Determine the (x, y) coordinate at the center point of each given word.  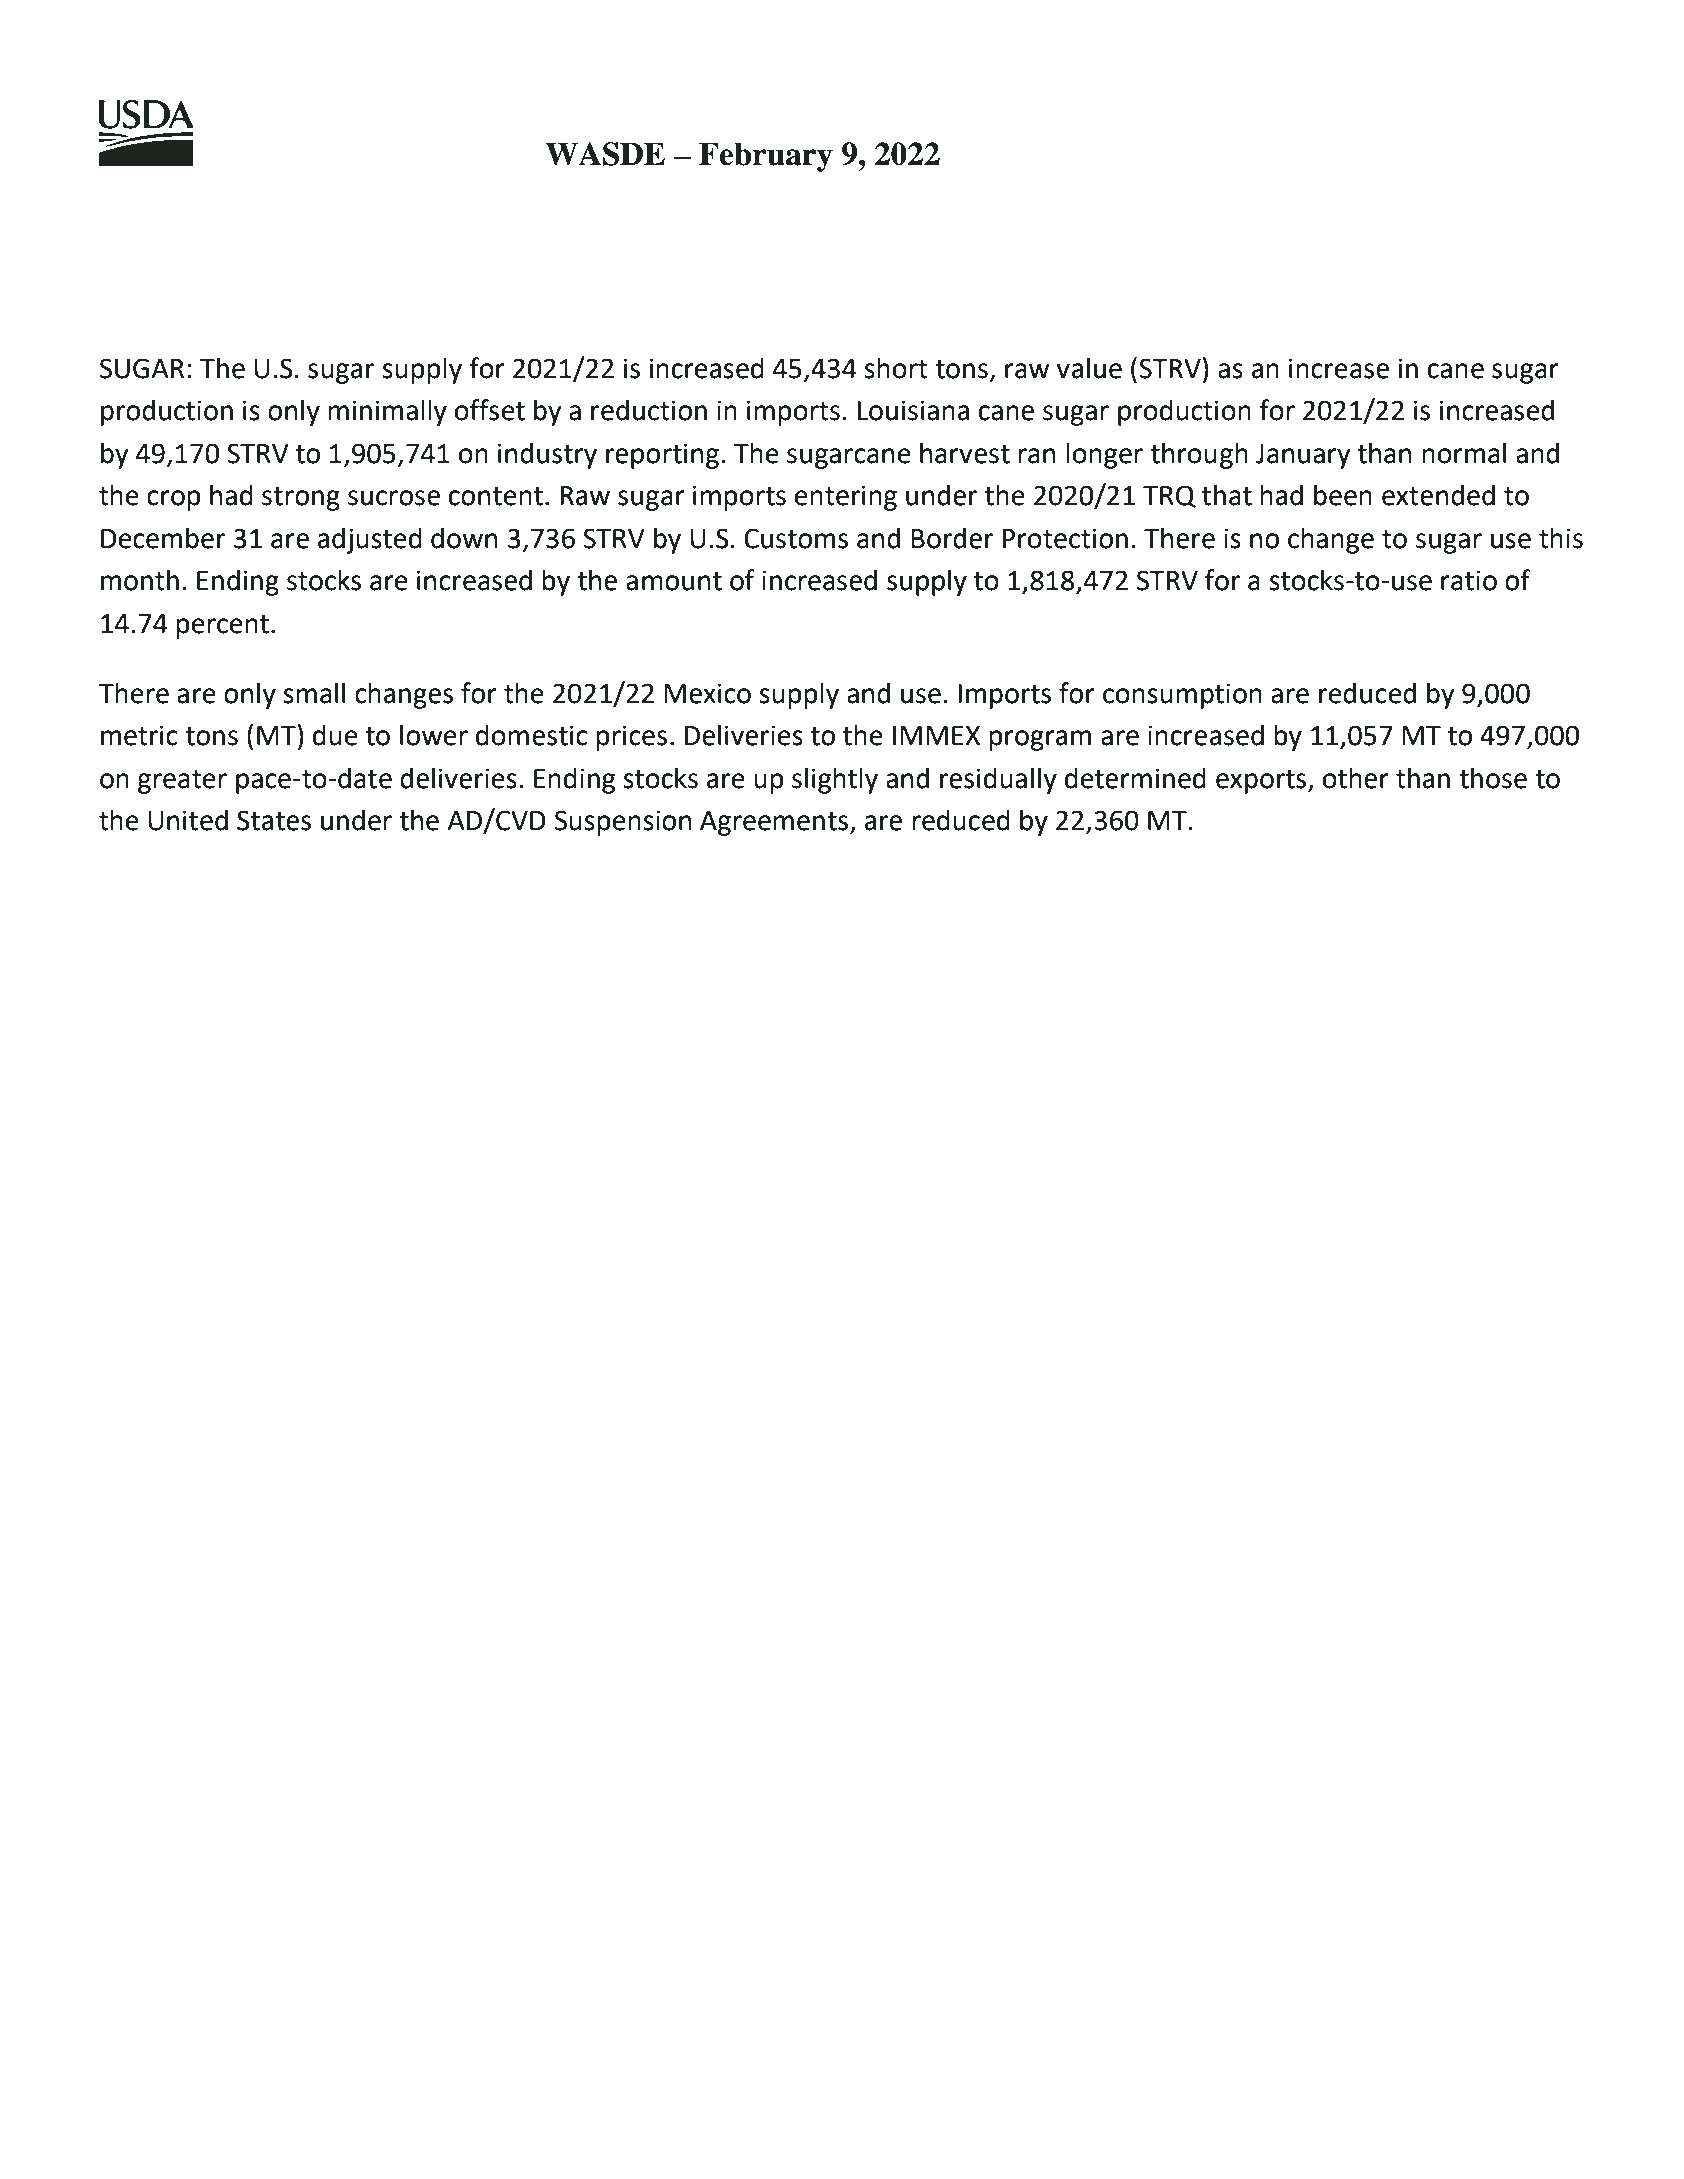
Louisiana (913, 410)
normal (1464, 453)
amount (674, 581)
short (896, 368)
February (766, 157)
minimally (387, 412)
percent (222, 627)
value (1089, 368)
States (274, 820)
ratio (1469, 580)
